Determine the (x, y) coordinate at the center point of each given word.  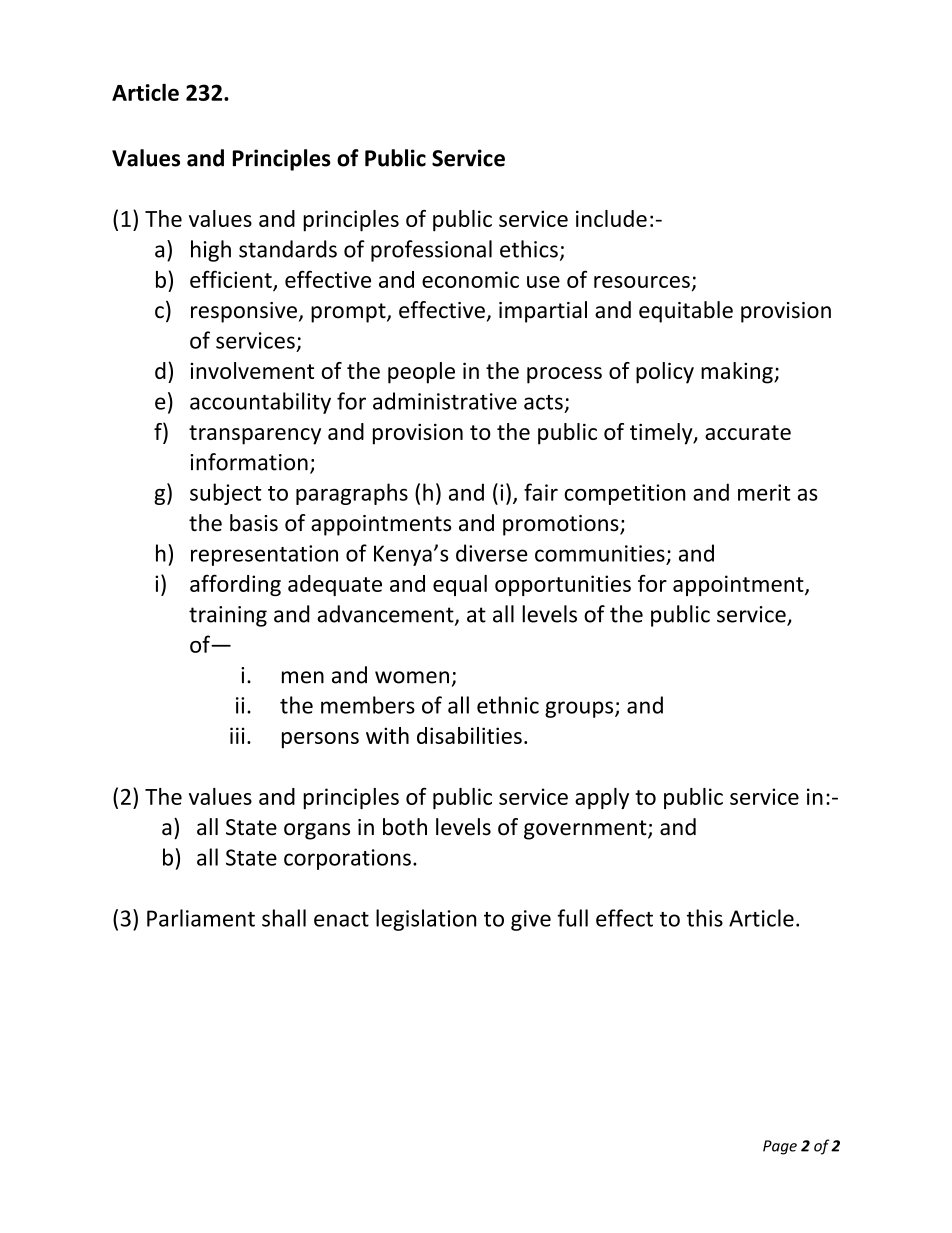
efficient (232, 280)
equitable (686, 312)
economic (470, 279)
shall (284, 918)
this (705, 918)
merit (764, 492)
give (531, 920)
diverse (492, 553)
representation (264, 555)
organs (317, 831)
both (405, 827)
